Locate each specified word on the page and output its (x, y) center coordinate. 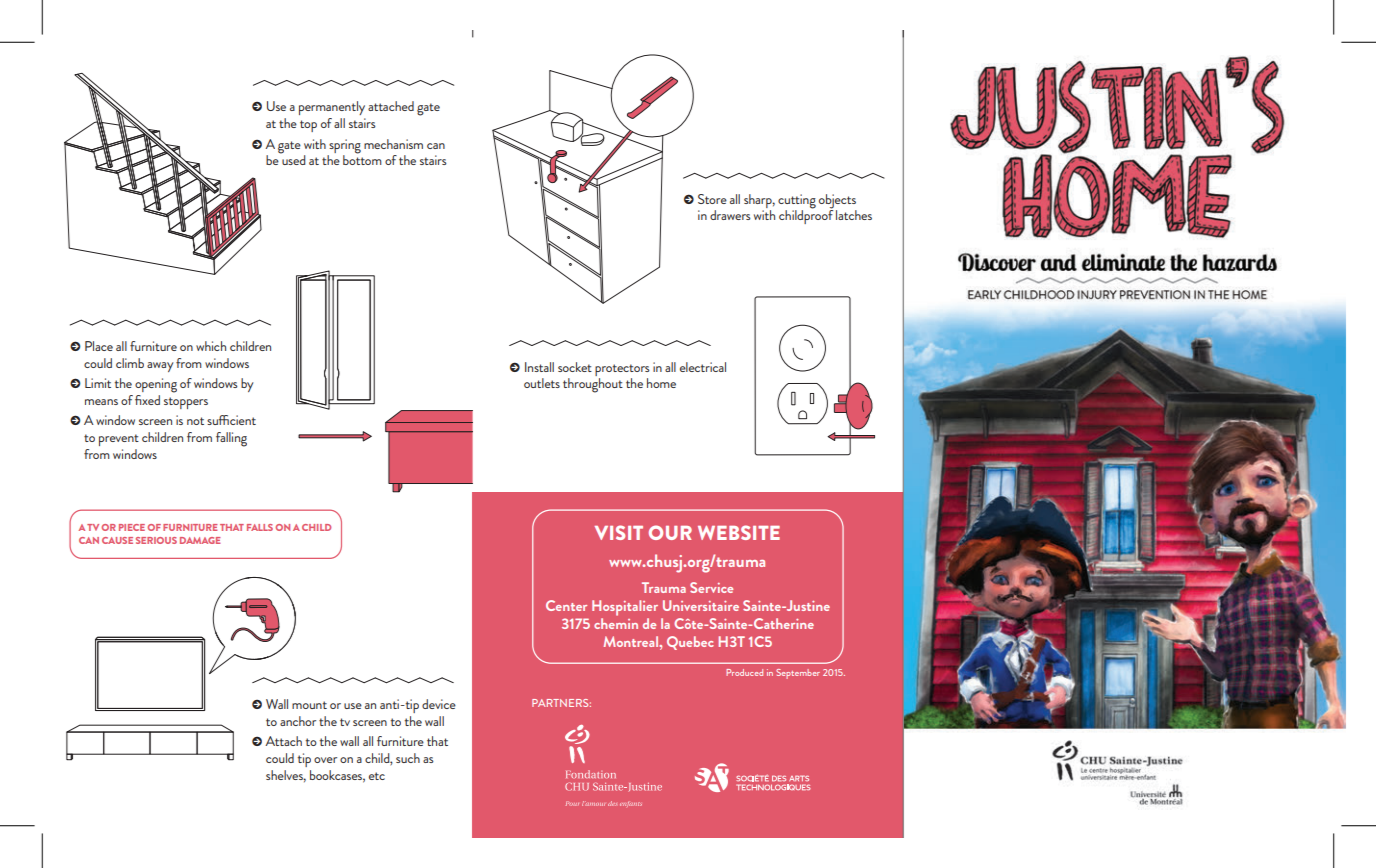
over (325, 760)
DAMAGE (200, 540)
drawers (730, 215)
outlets (542, 383)
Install (539, 367)
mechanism (393, 144)
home (661, 383)
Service (711, 587)
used (293, 159)
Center (566, 605)
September (798, 674)
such (408, 758)
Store (712, 199)
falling (231, 439)
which (211, 346)
